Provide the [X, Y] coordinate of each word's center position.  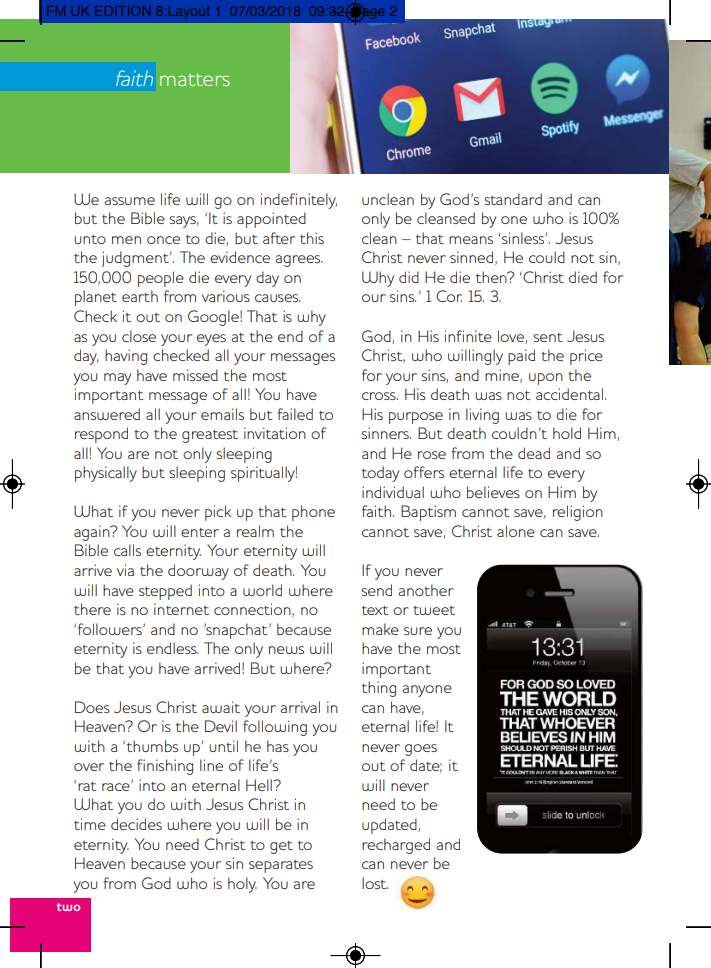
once [163, 240]
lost [375, 883]
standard [513, 199]
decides [136, 824]
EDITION [122, 11]
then [492, 277]
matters [195, 80]
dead [534, 453]
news [286, 650]
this [312, 238]
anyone [427, 691]
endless [173, 648]
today [380, 474]
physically [106, 474]
